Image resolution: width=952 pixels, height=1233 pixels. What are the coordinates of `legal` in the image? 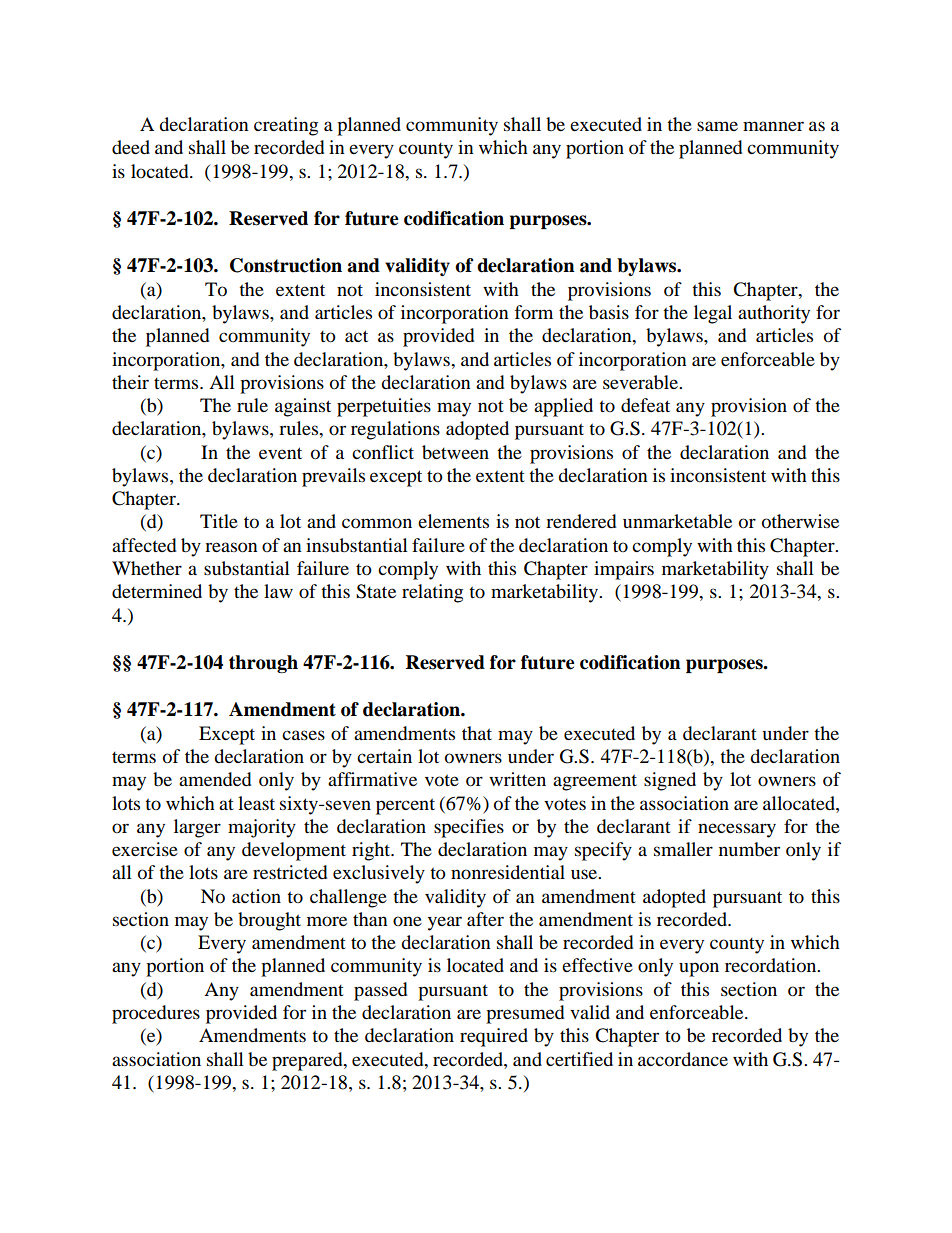 It's located at (713, 314).
